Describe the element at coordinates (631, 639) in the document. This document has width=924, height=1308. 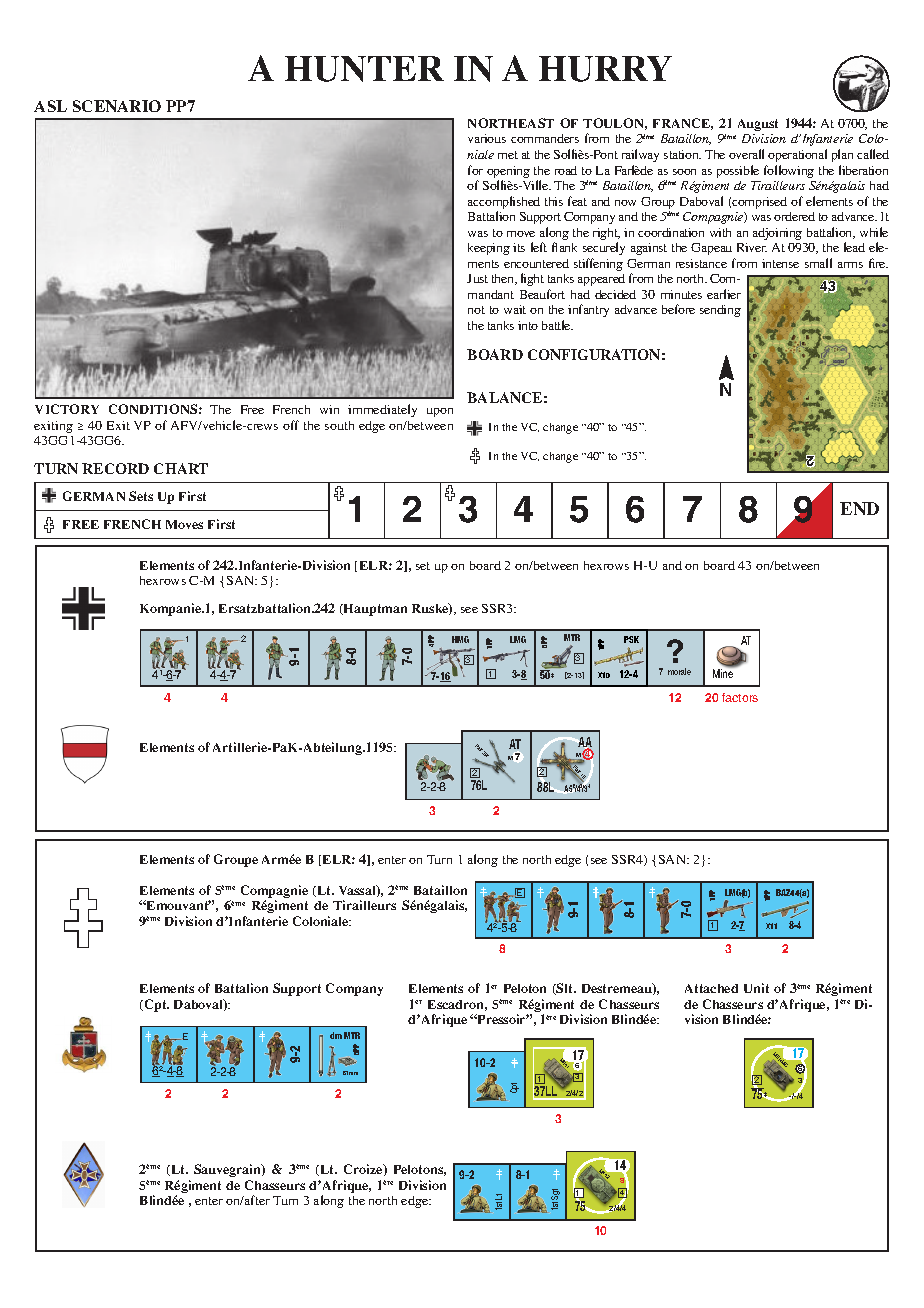
I see `PSK` at that location.
